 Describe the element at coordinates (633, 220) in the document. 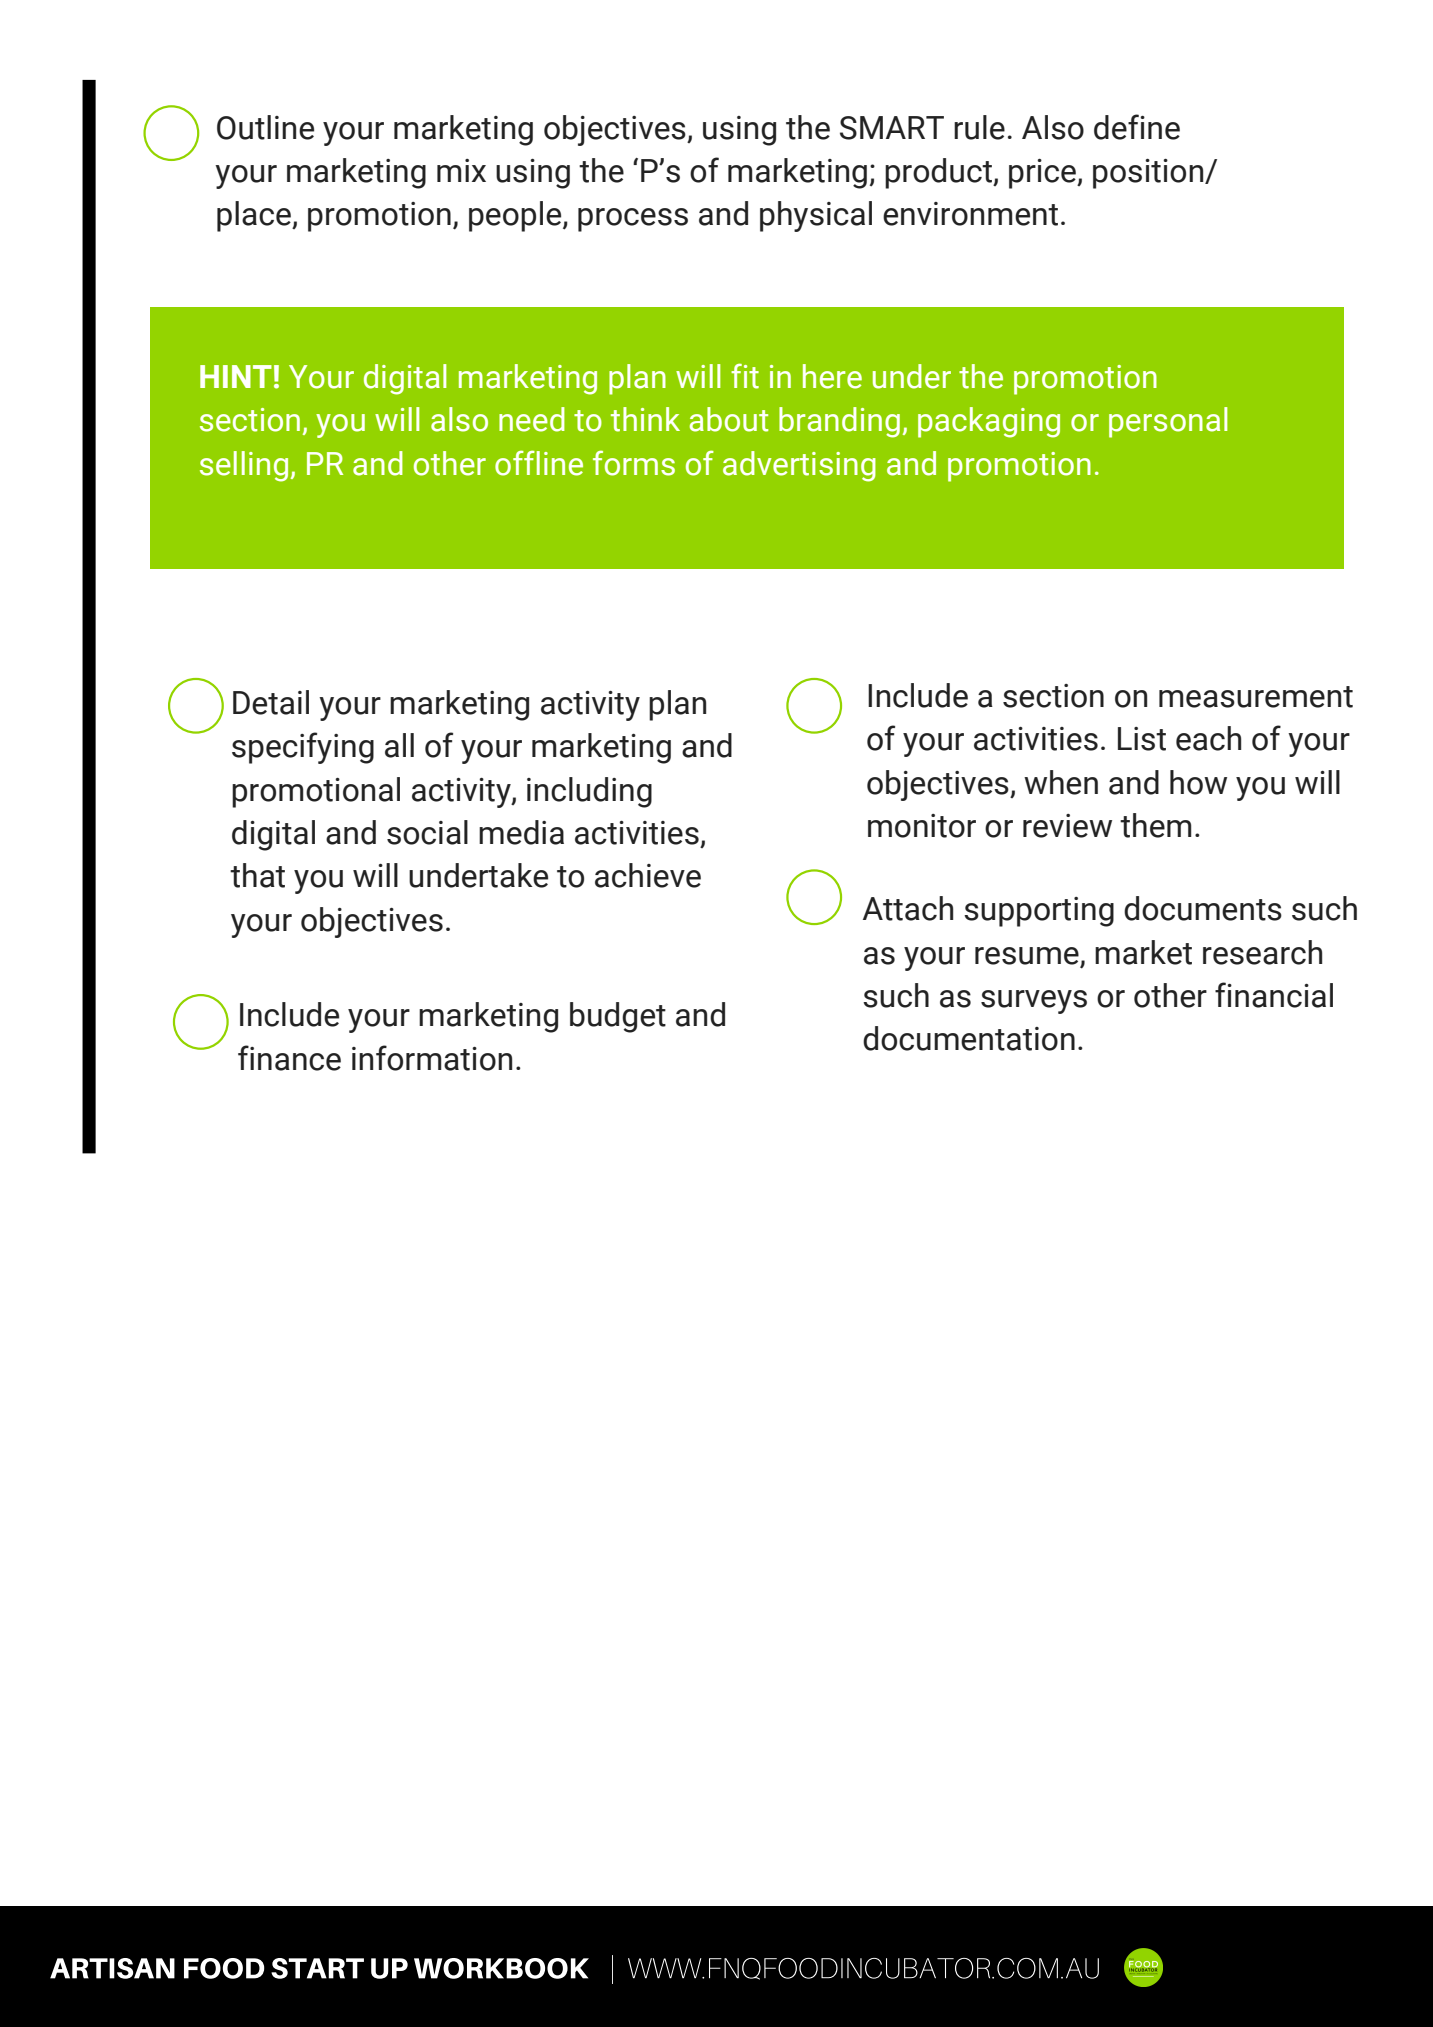

I see `process` at that location.
